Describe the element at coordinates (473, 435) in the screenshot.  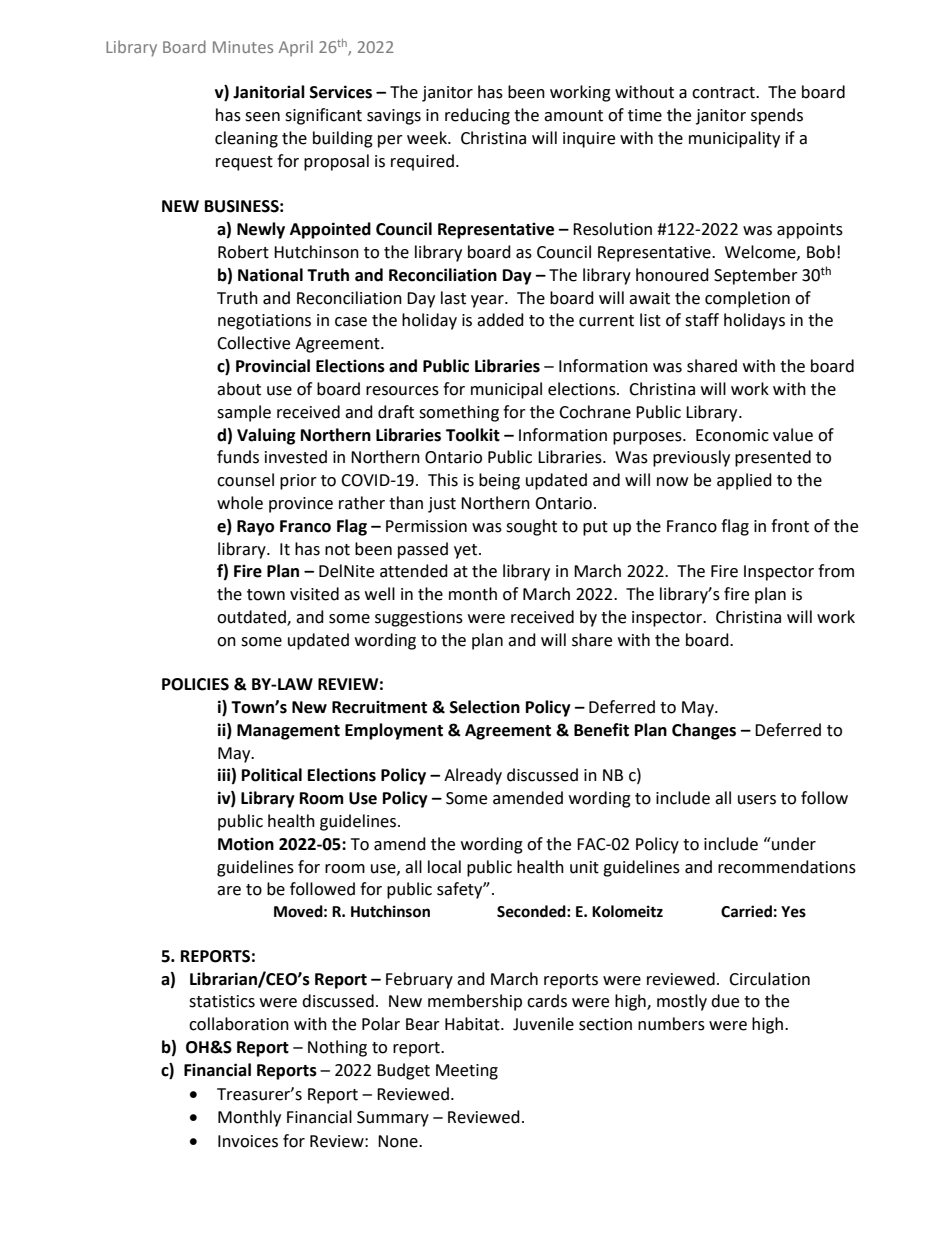
I see `Toolkit` at that location.
